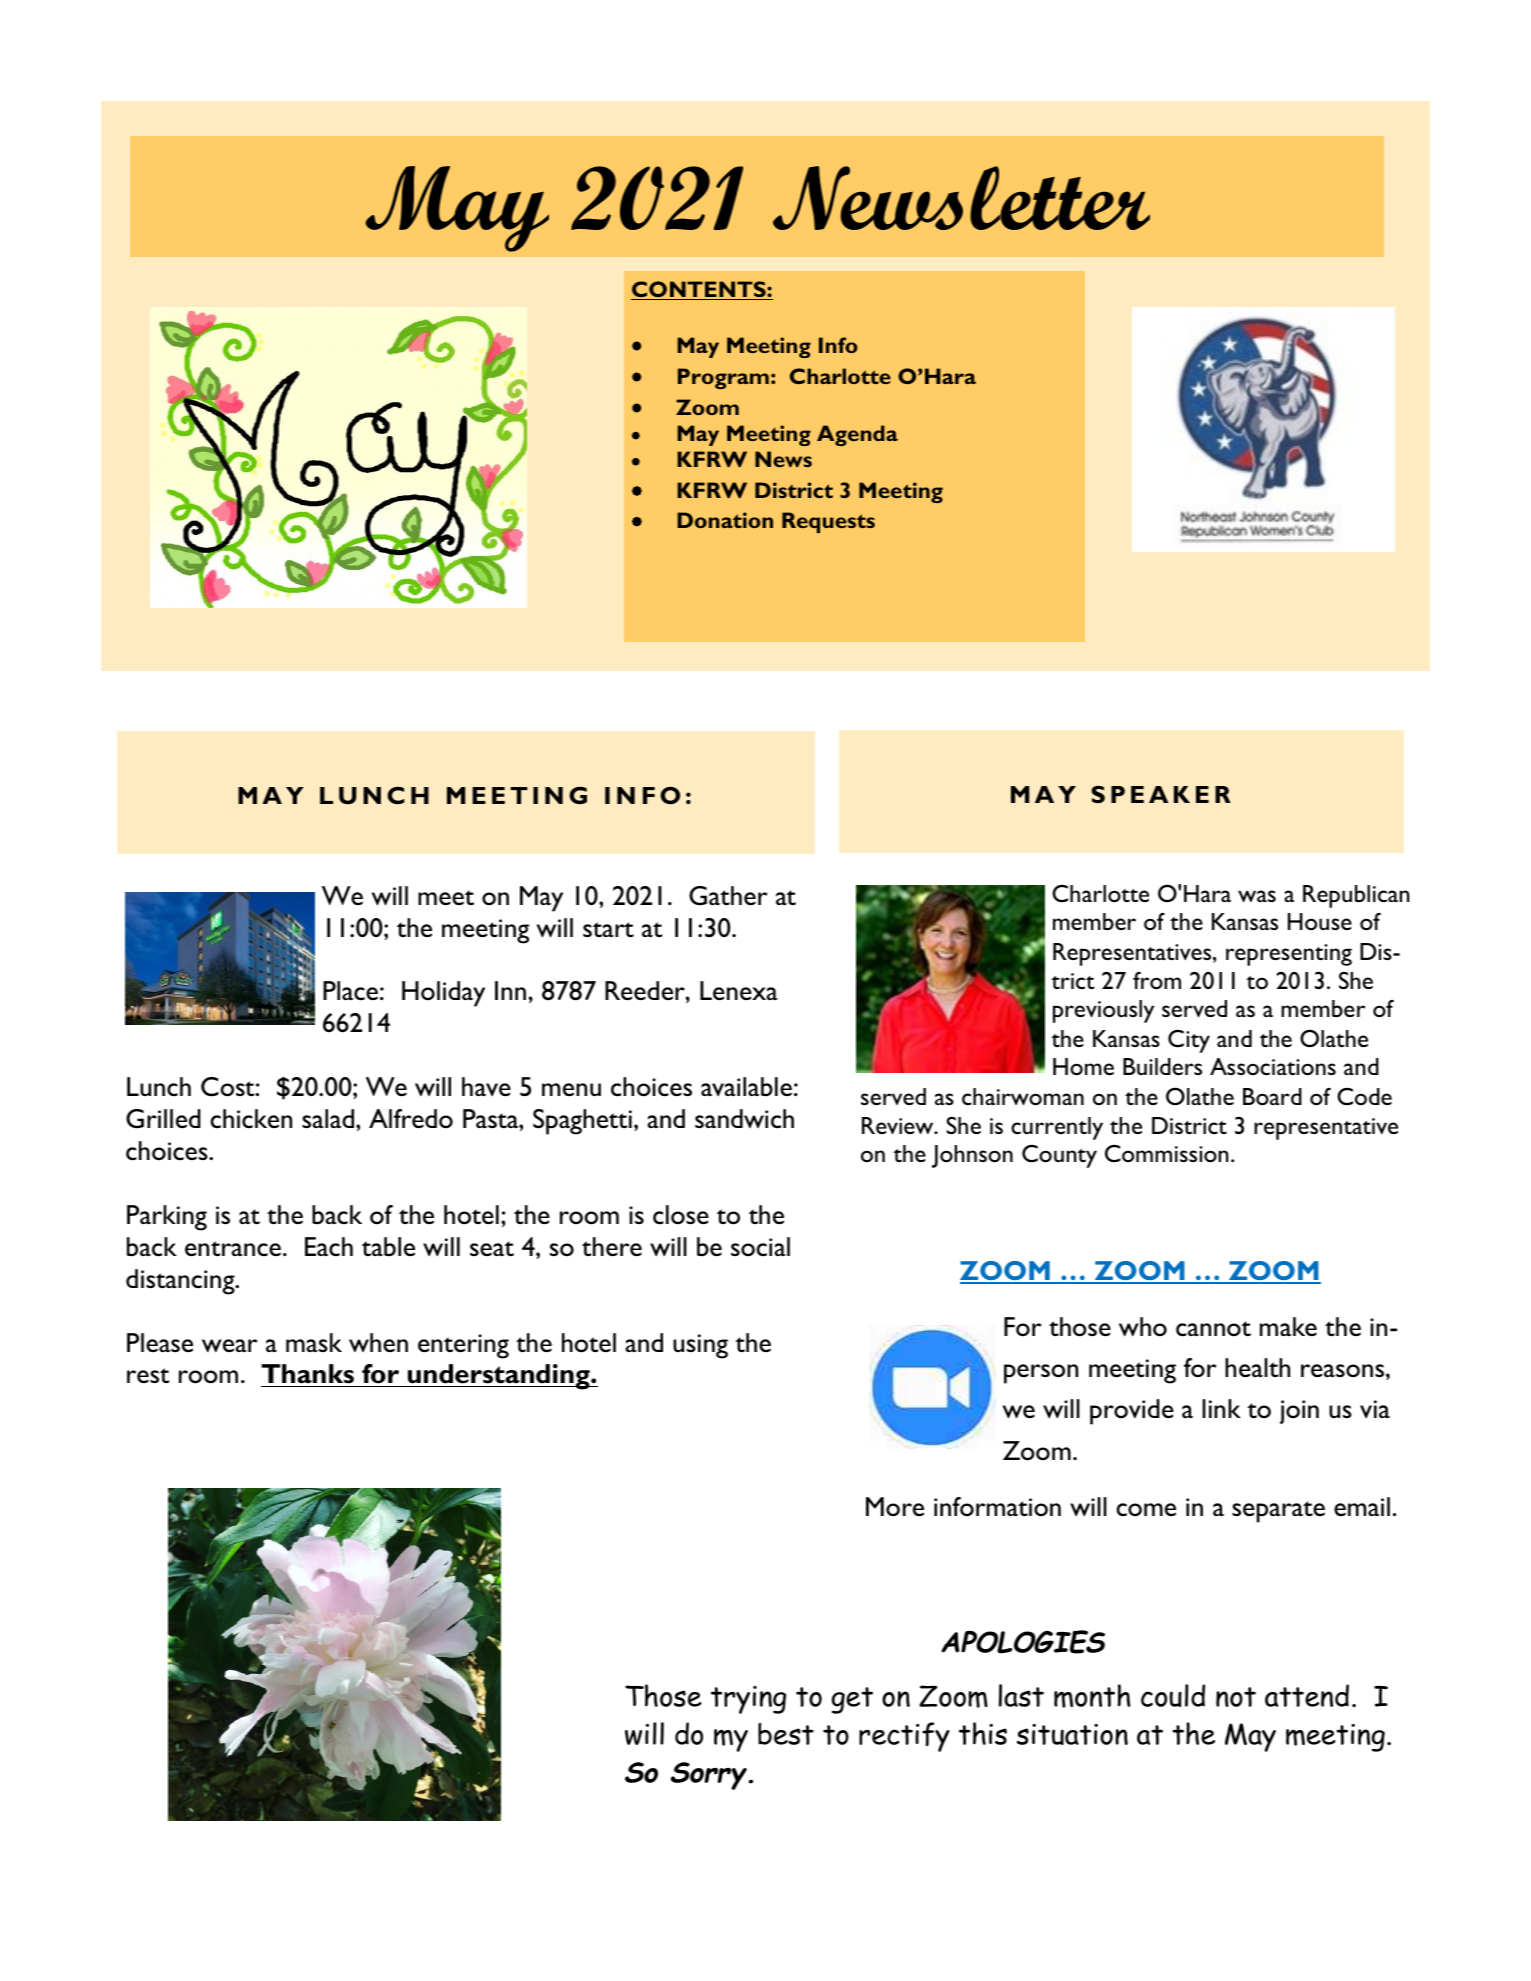 The height and width of the page is (1981, 1531). I want to click on Sorry, so click(709, 1776).
